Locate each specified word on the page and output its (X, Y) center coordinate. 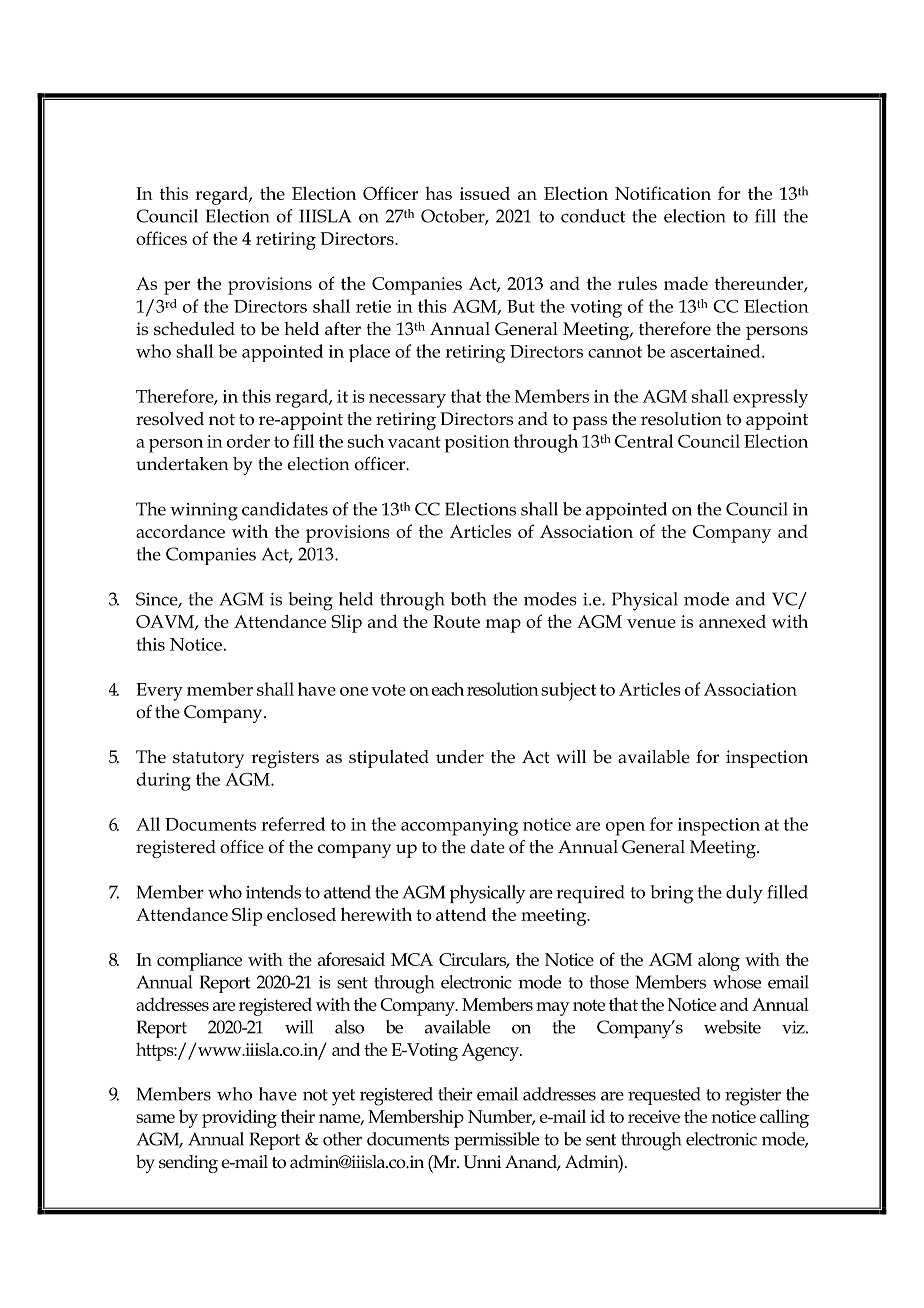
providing (239, 1118)
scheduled (194, 329)
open (625, 829)
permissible (496, 1141)
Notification (663, 193)
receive (654, 1116)
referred (293, 824)
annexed (732, 621)
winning (204, 512)
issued (485, 193)
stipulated (389, 759)
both (469, 599)
